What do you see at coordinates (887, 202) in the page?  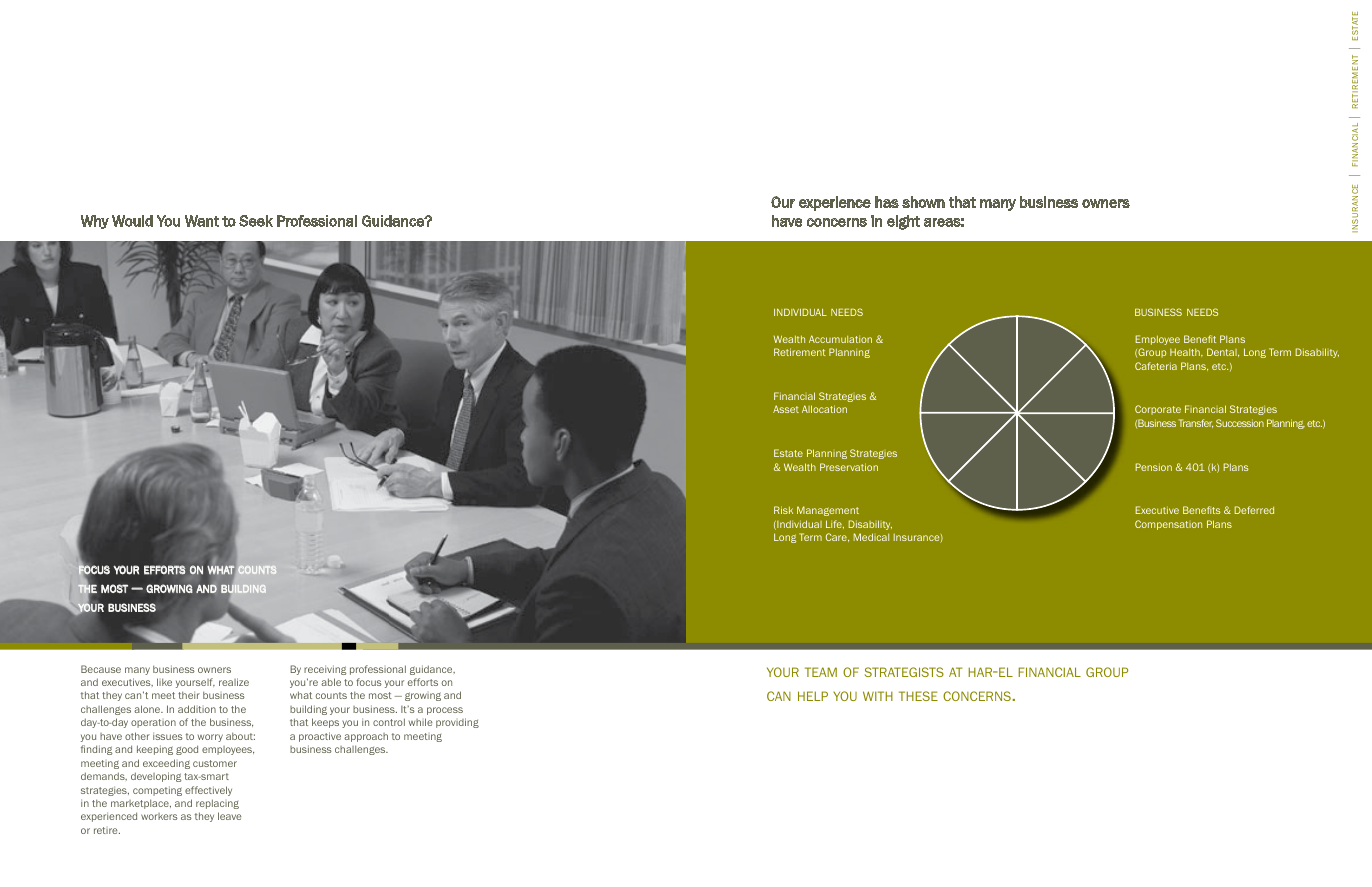 I see `has` at bounding box center [887, 202].
